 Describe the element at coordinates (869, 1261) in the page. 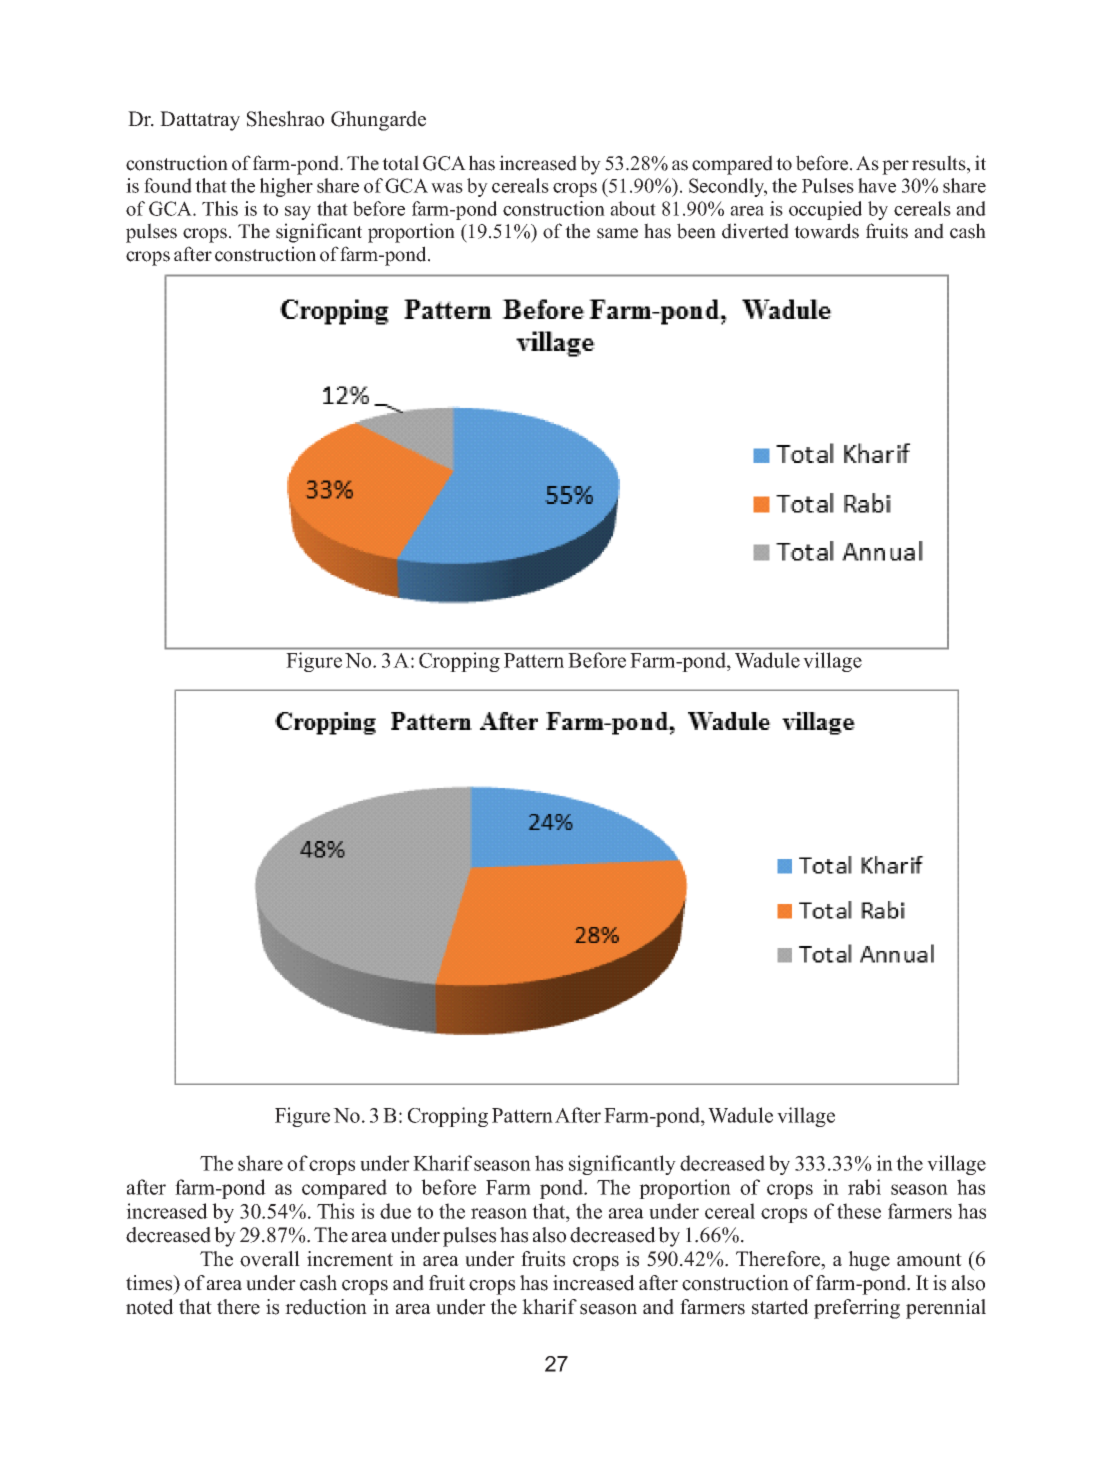

I see `huge` at that location.
